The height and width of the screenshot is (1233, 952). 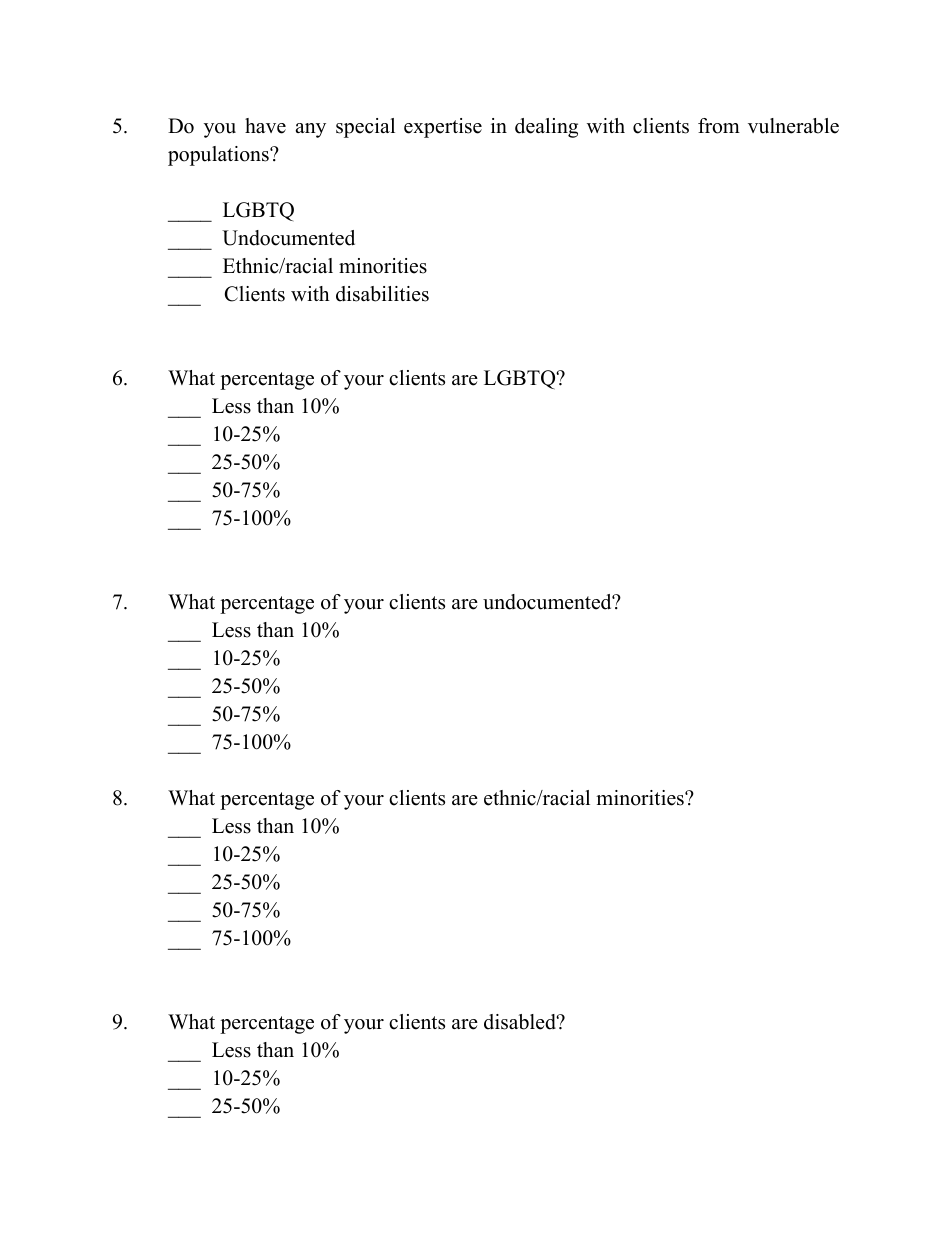 What do you see at coordinates (382, 294) in the screenshot?
I see `disabilities` at bounding box center [382, 294].
